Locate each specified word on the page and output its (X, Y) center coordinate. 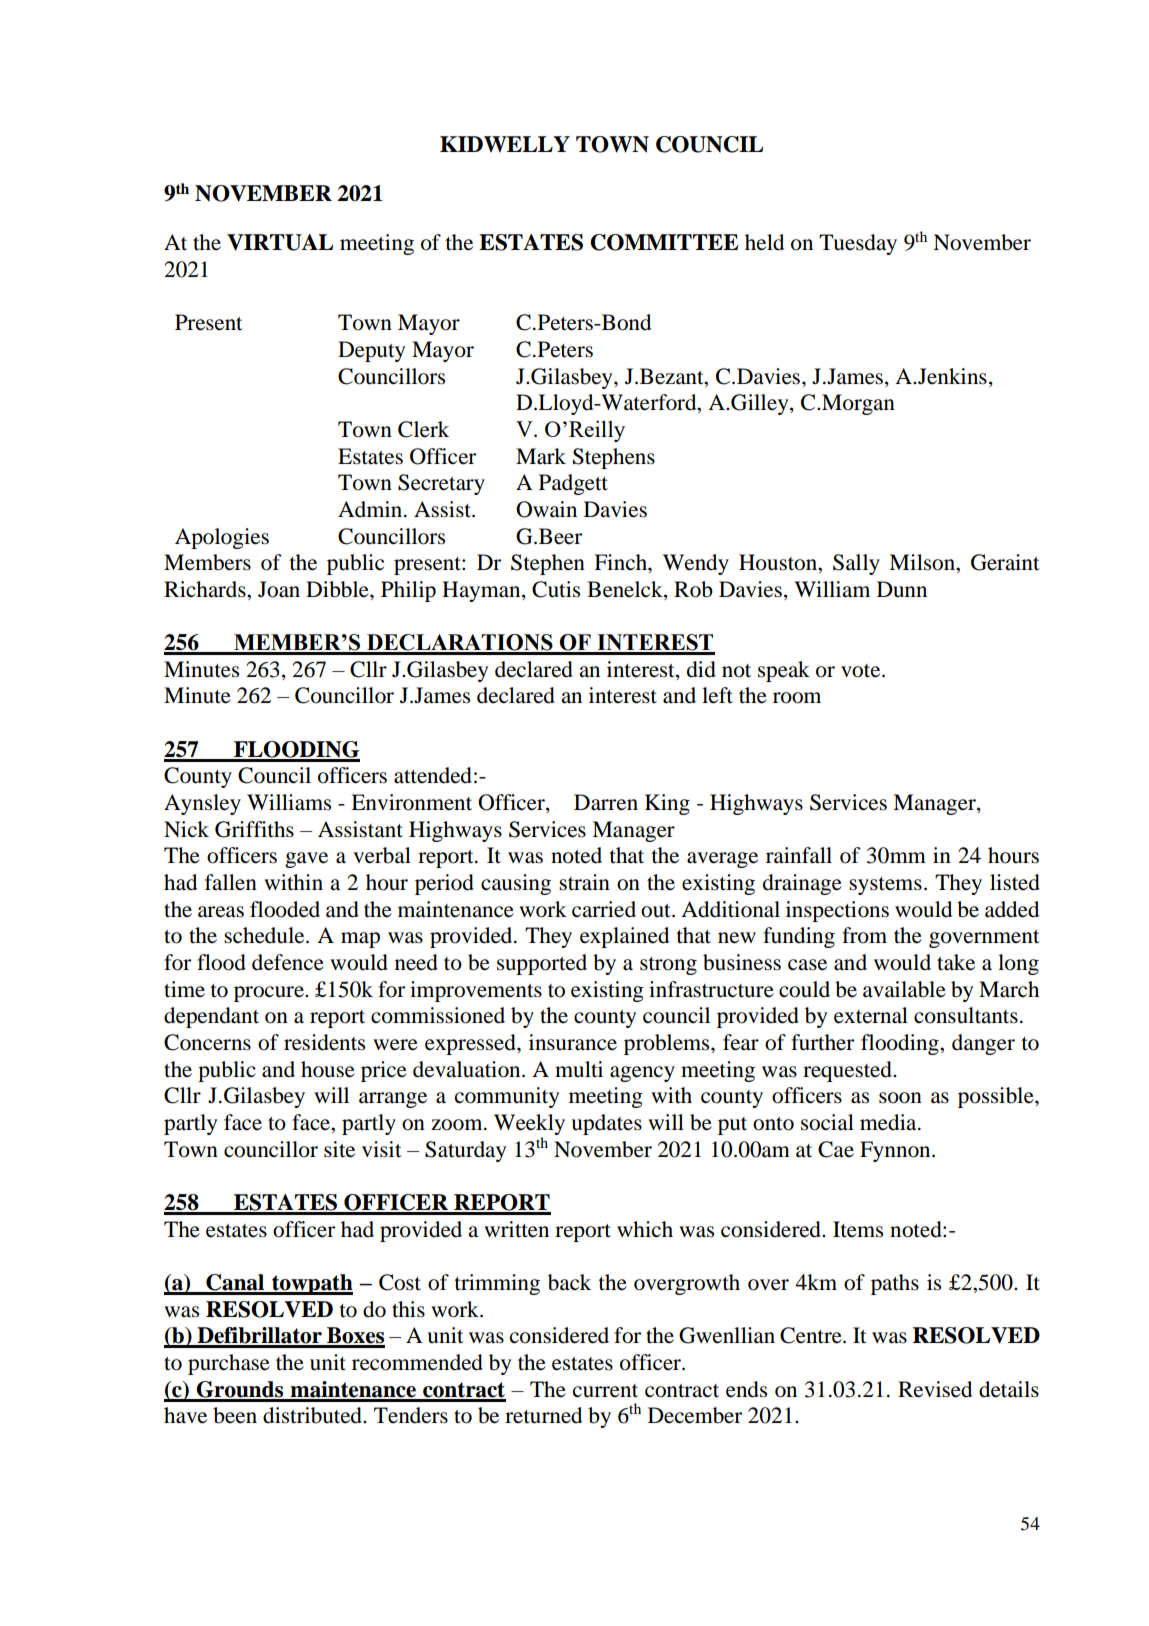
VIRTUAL (280, 242)
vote (862, 671)
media (889, 1122)
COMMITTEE (664, 242)
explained (624, 937)
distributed (313, 1415)
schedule (265, 935)
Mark (541, 456)
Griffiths (254, 829)
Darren (606, 802)
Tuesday (858, 244)
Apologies (222, 538)
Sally (856, 564)
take (956, 962)
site (339, 1149)
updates (606, 1124)
